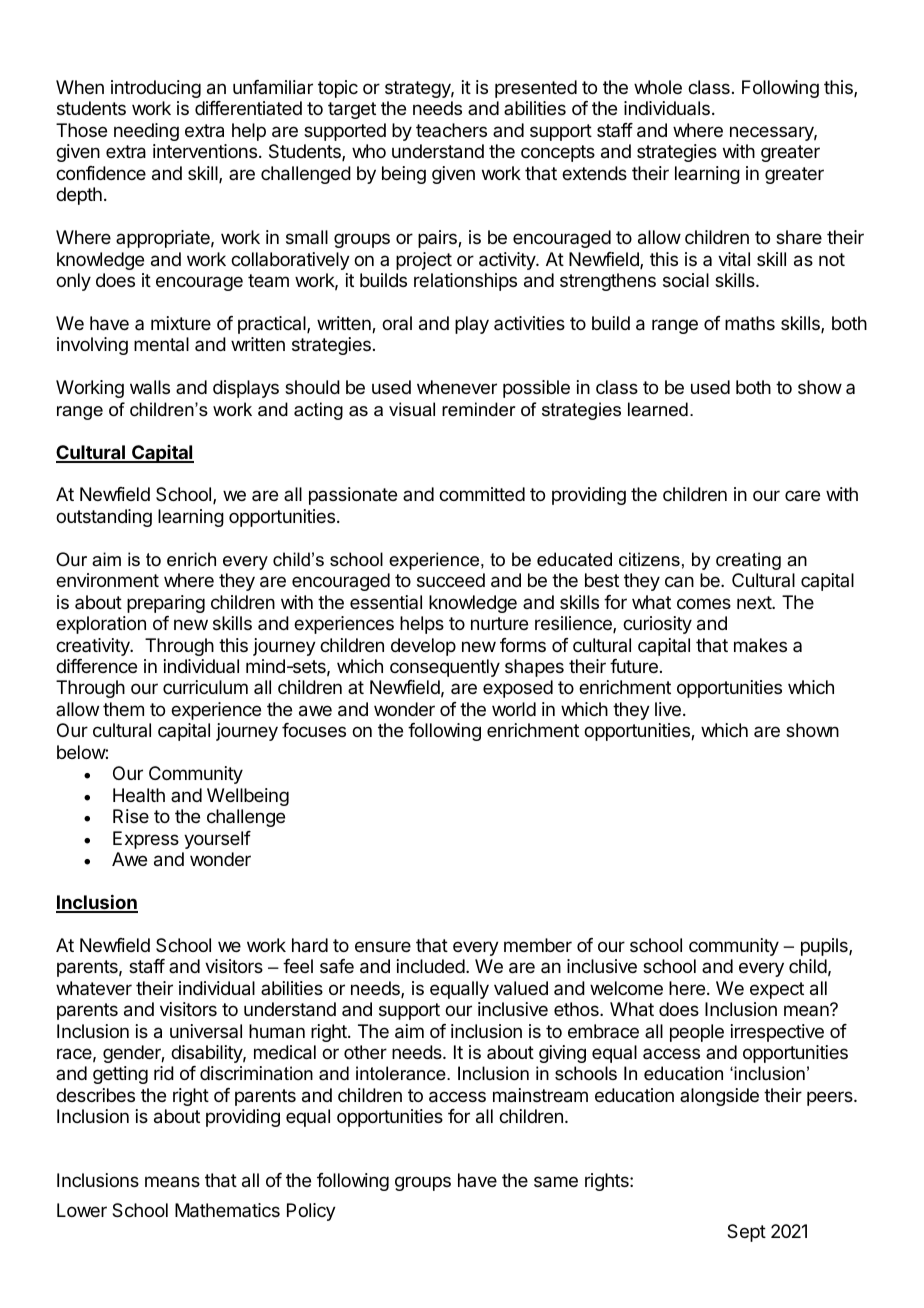 The width and height of the document is (924, 1308). I want to click on needing, so click(146, 132).
